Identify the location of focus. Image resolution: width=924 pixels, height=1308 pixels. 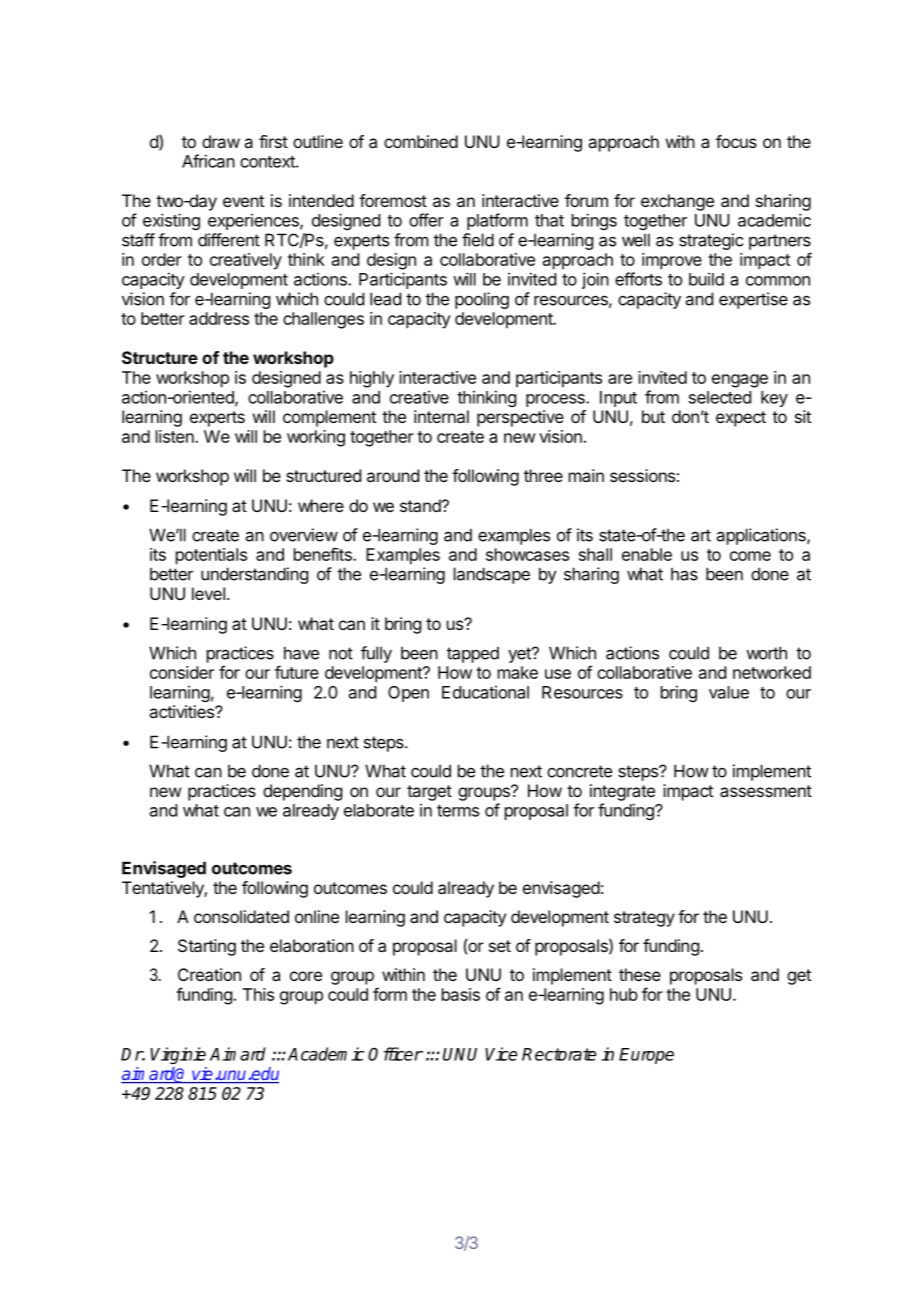
(736, 141).
